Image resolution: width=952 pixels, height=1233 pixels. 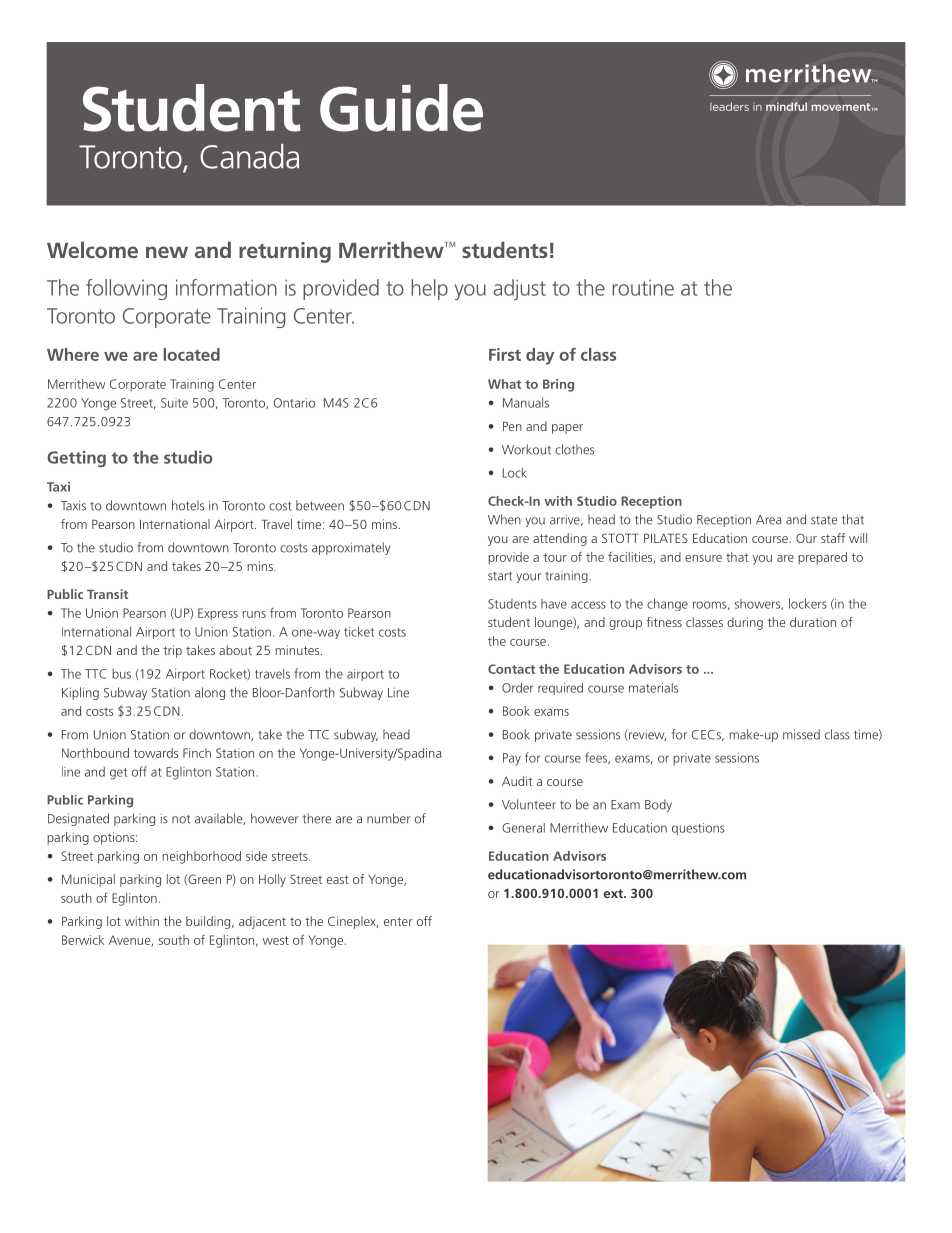 I want to click on hotels, so click(x=188, y=505).
